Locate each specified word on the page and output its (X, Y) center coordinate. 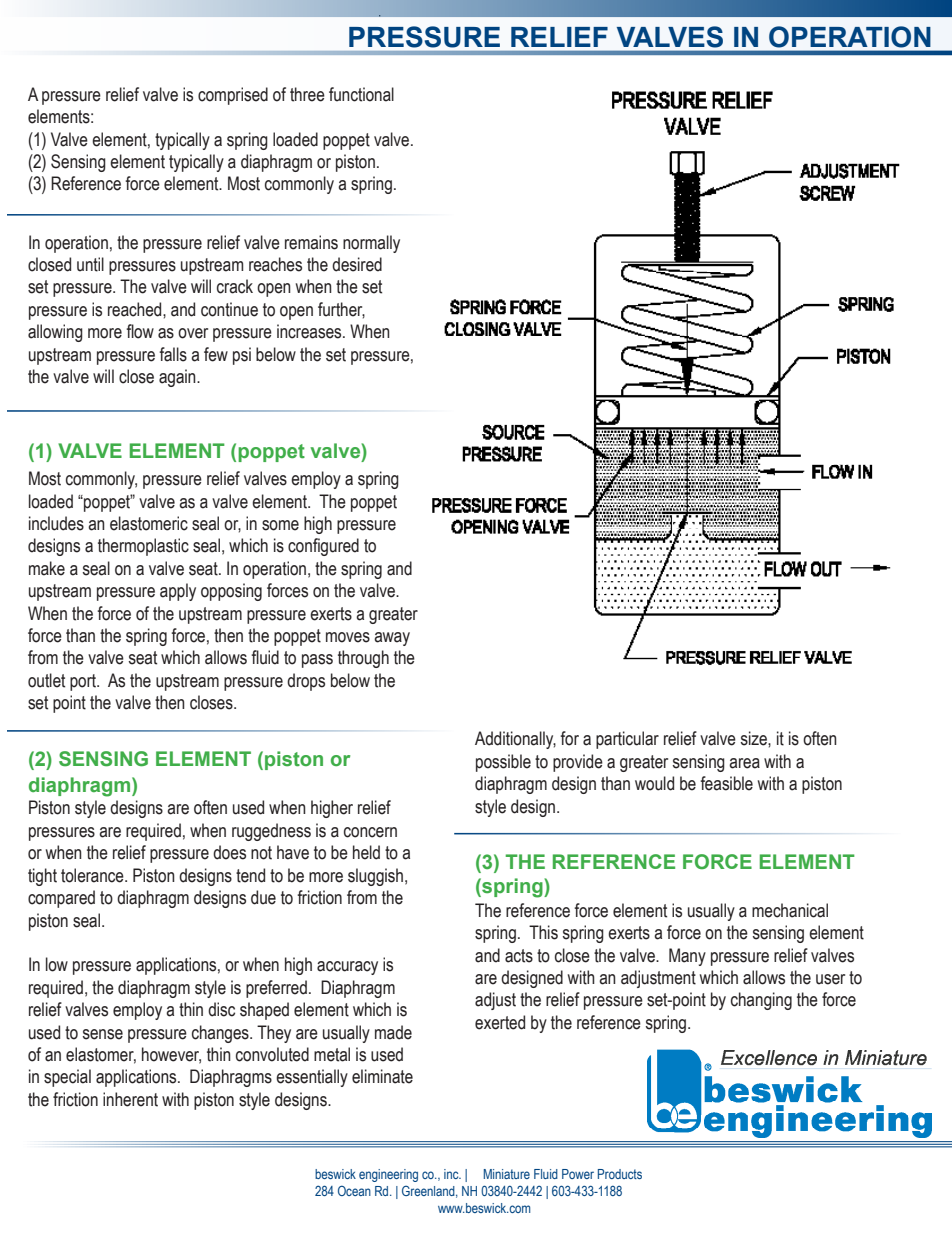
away (392, 639)
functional (361, 94)
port (84, 682)
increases (310, 331)
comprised (233, 96)
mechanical (790, 910)
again (178, 378)
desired (357, 264)
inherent (130, 1099)
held (366, 852)
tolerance (93, 875)
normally (371, 244)
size (754, 738)
